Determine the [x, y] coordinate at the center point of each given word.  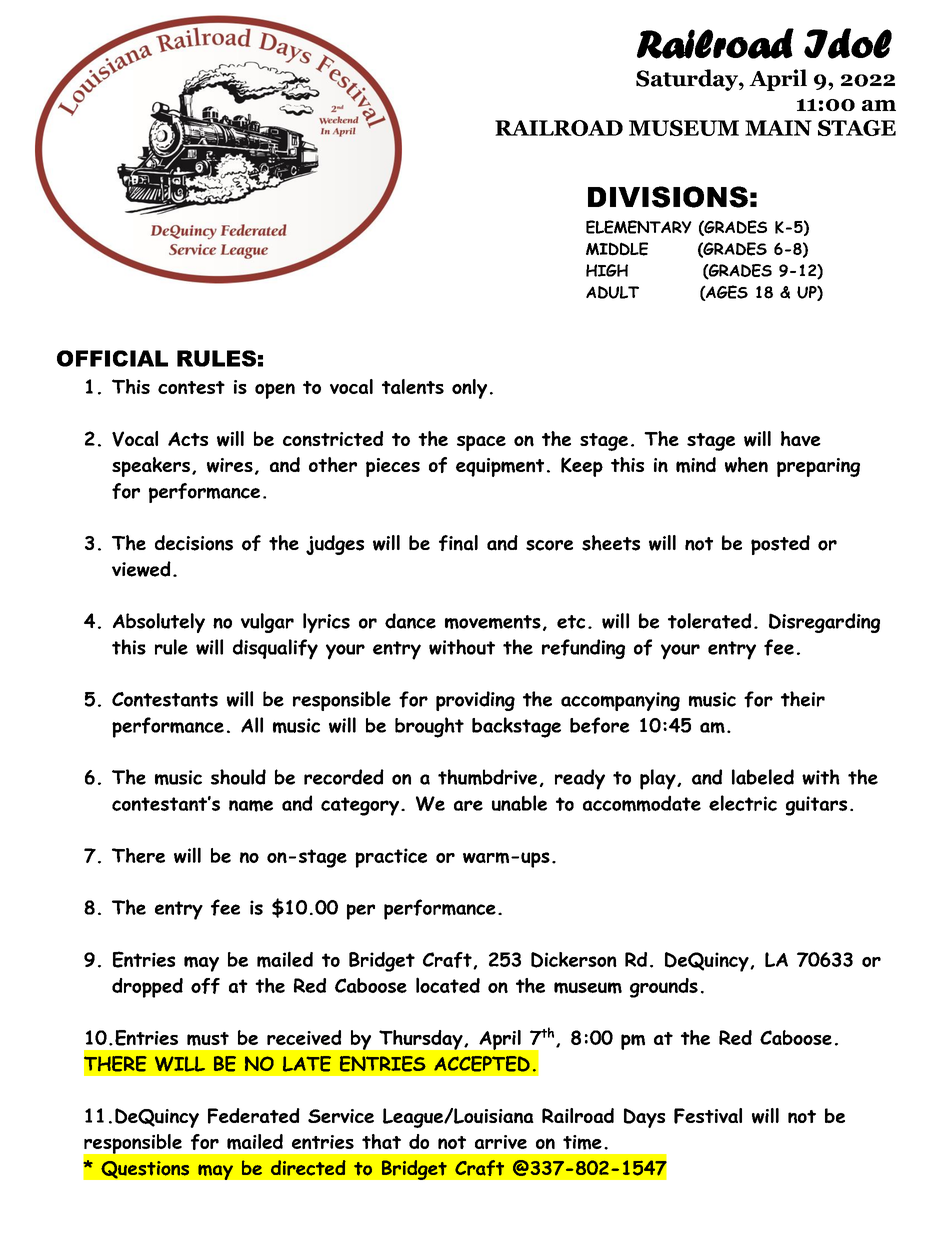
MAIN [778, 128]
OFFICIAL [112, 358]
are [468, 805]
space [481, 443]
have [801, 438]
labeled [763, 777]
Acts [188, 439]
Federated [254, 1116]
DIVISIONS [668, 197]
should [238, 777]
